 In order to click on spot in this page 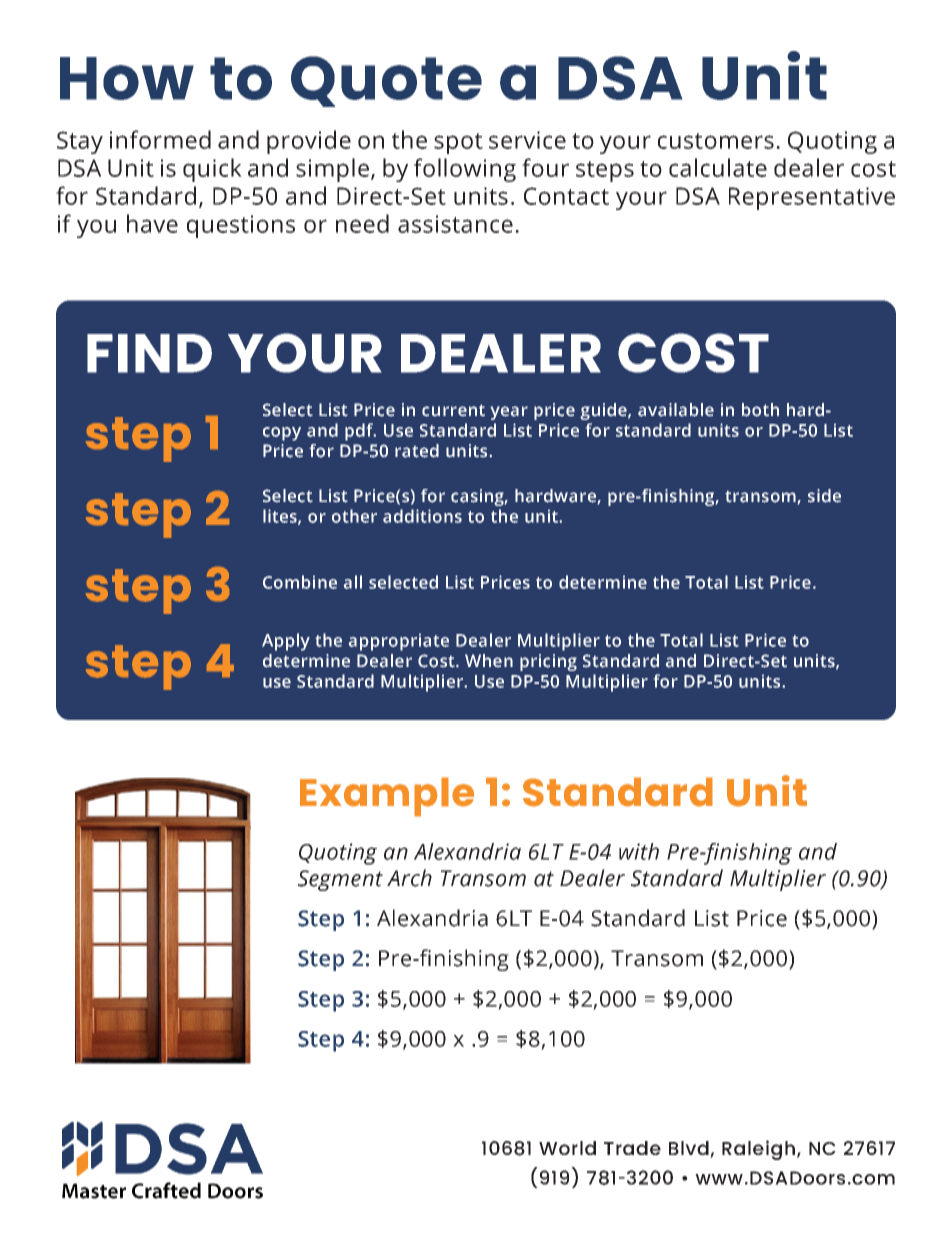, I will do `click(458, 143)`.
